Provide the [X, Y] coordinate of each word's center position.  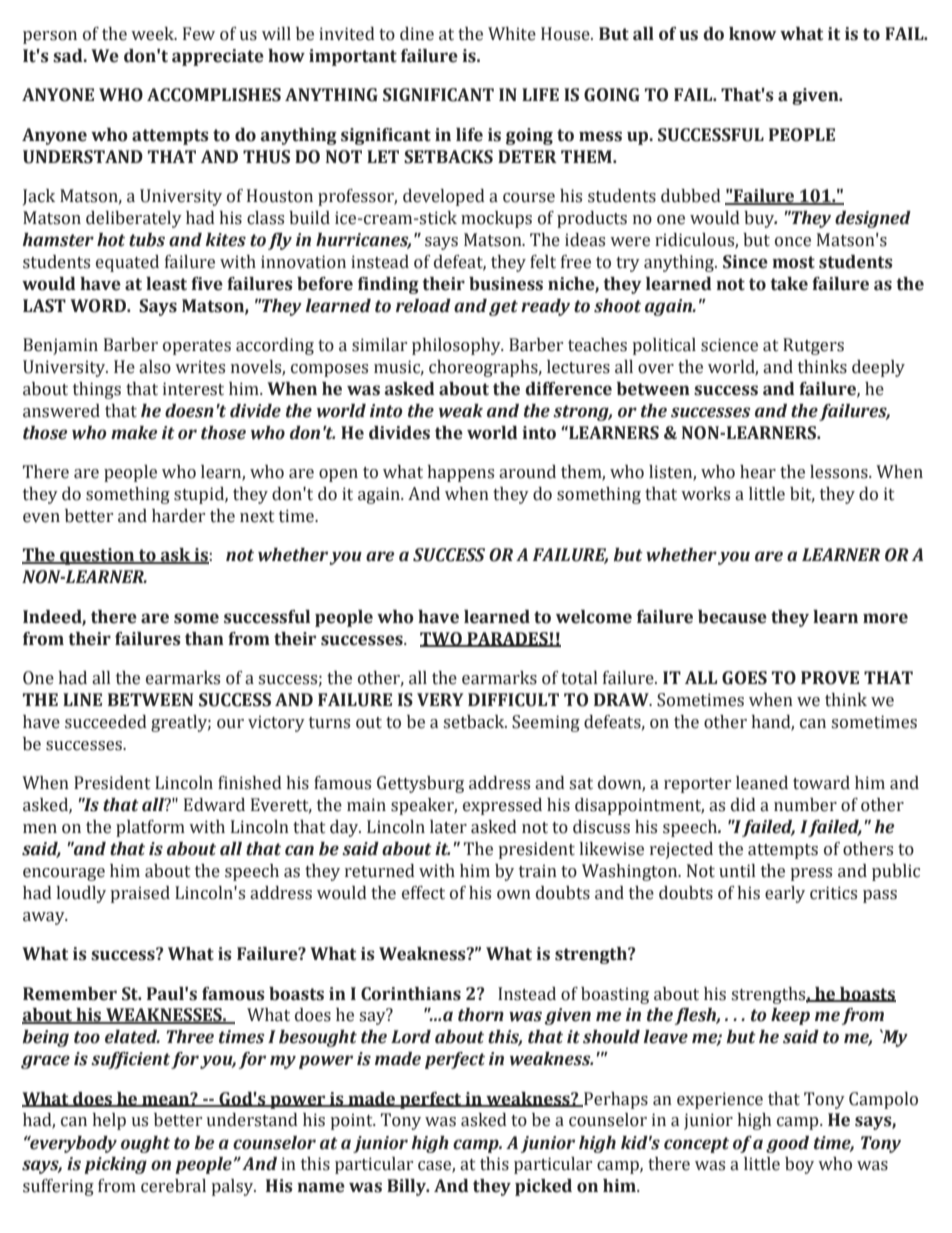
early [785, 894]
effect [423, 893]
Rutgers [813, 346]
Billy [407, 1187]
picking [115, 1165]
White [512, 34]
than [204, 639]
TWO [442, 639]
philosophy [457, 346]
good [787, 1144]
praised [140, 894]
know [752, 34]
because [732, 617]
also [155, 367]
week [154, 34]
